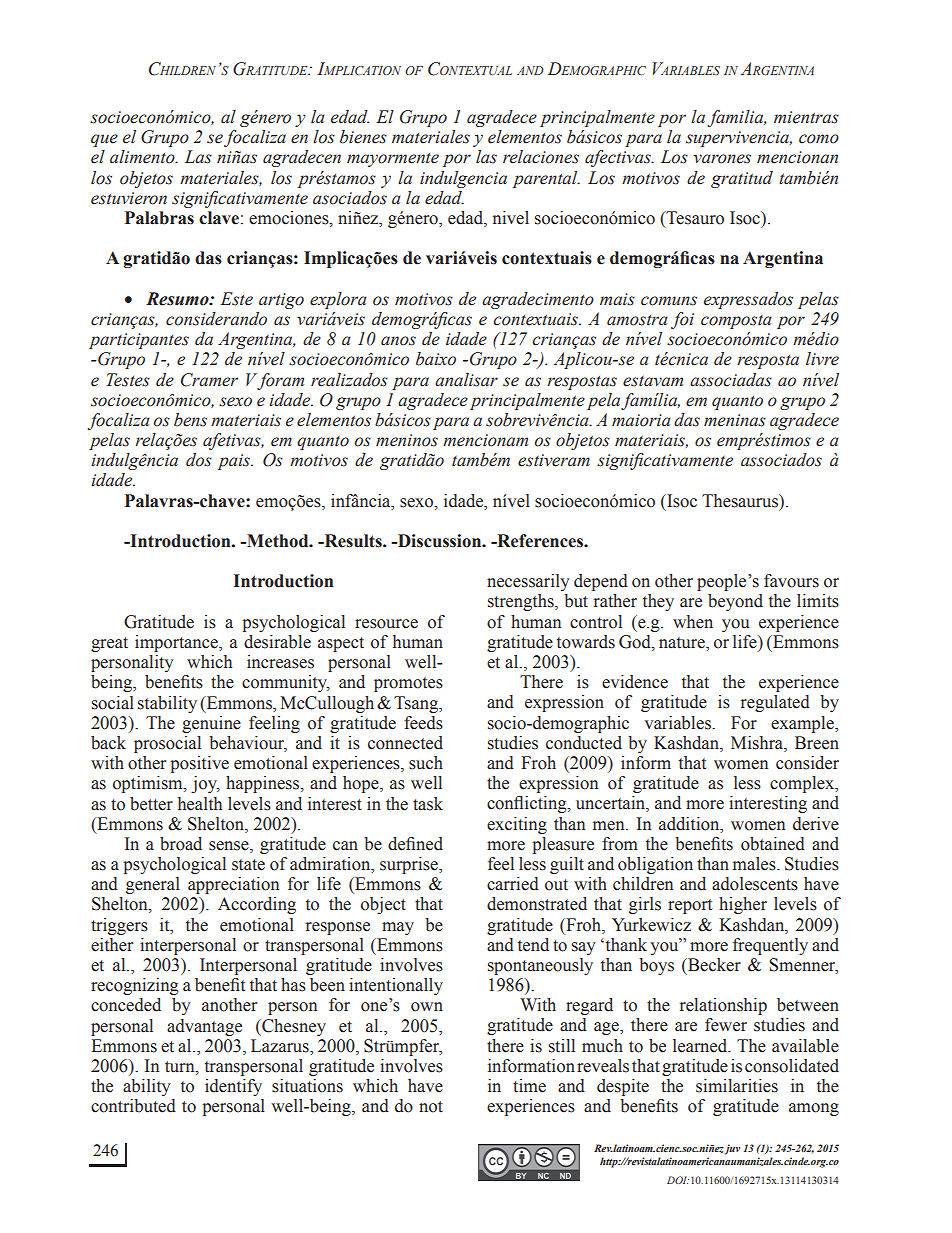 The width and height of the screenshot is (952, 1233). What do you see at coordinates (233, 1087) in the screenshot?
I see `identify` at bounding box center [233, 1087].
